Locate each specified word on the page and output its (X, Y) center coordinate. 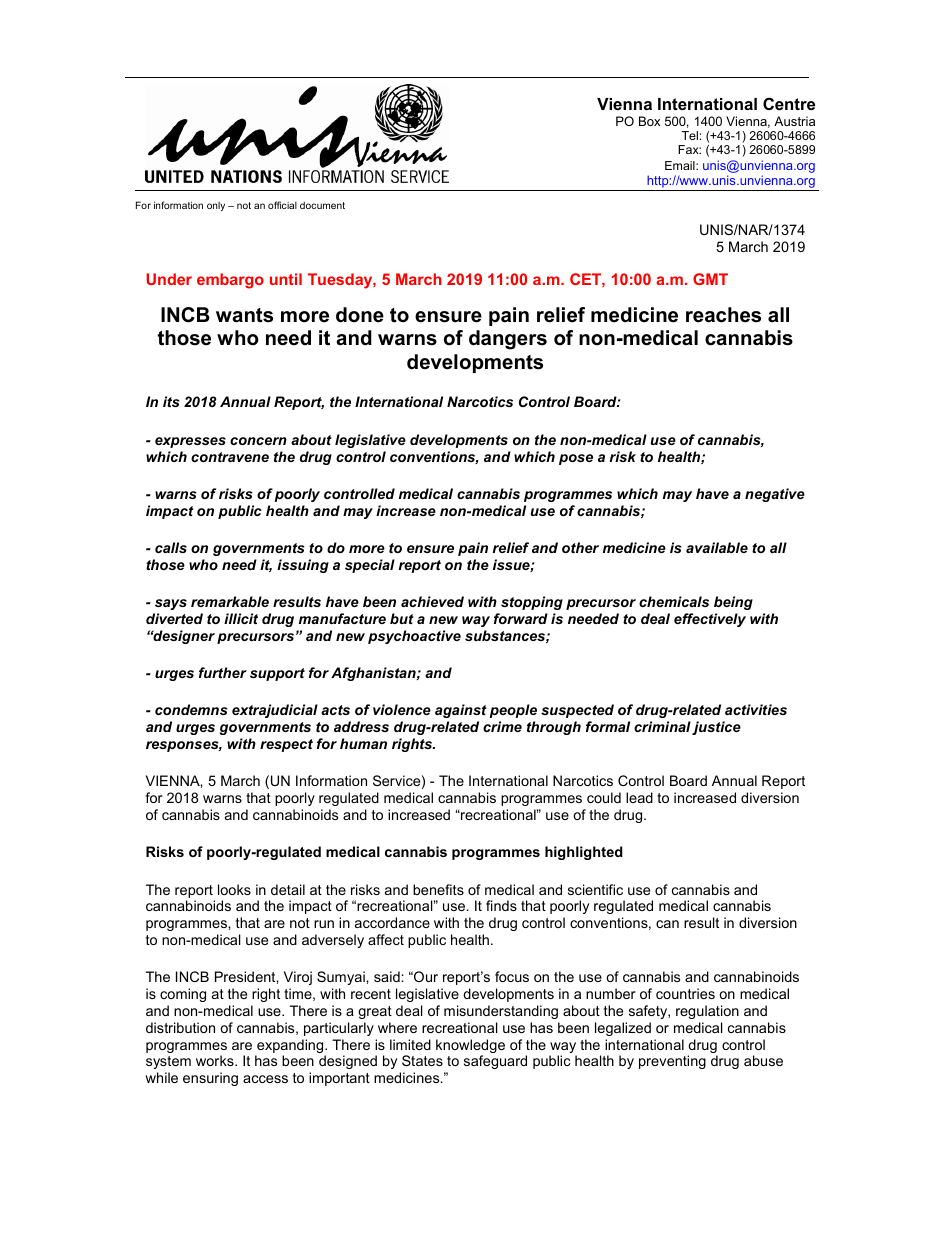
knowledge (470, 1047)
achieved (432, 601)
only (216, 206)
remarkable (230, 601)
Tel (690, 135)
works (216, 1060)
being (733, 603)
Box (649, 121)
